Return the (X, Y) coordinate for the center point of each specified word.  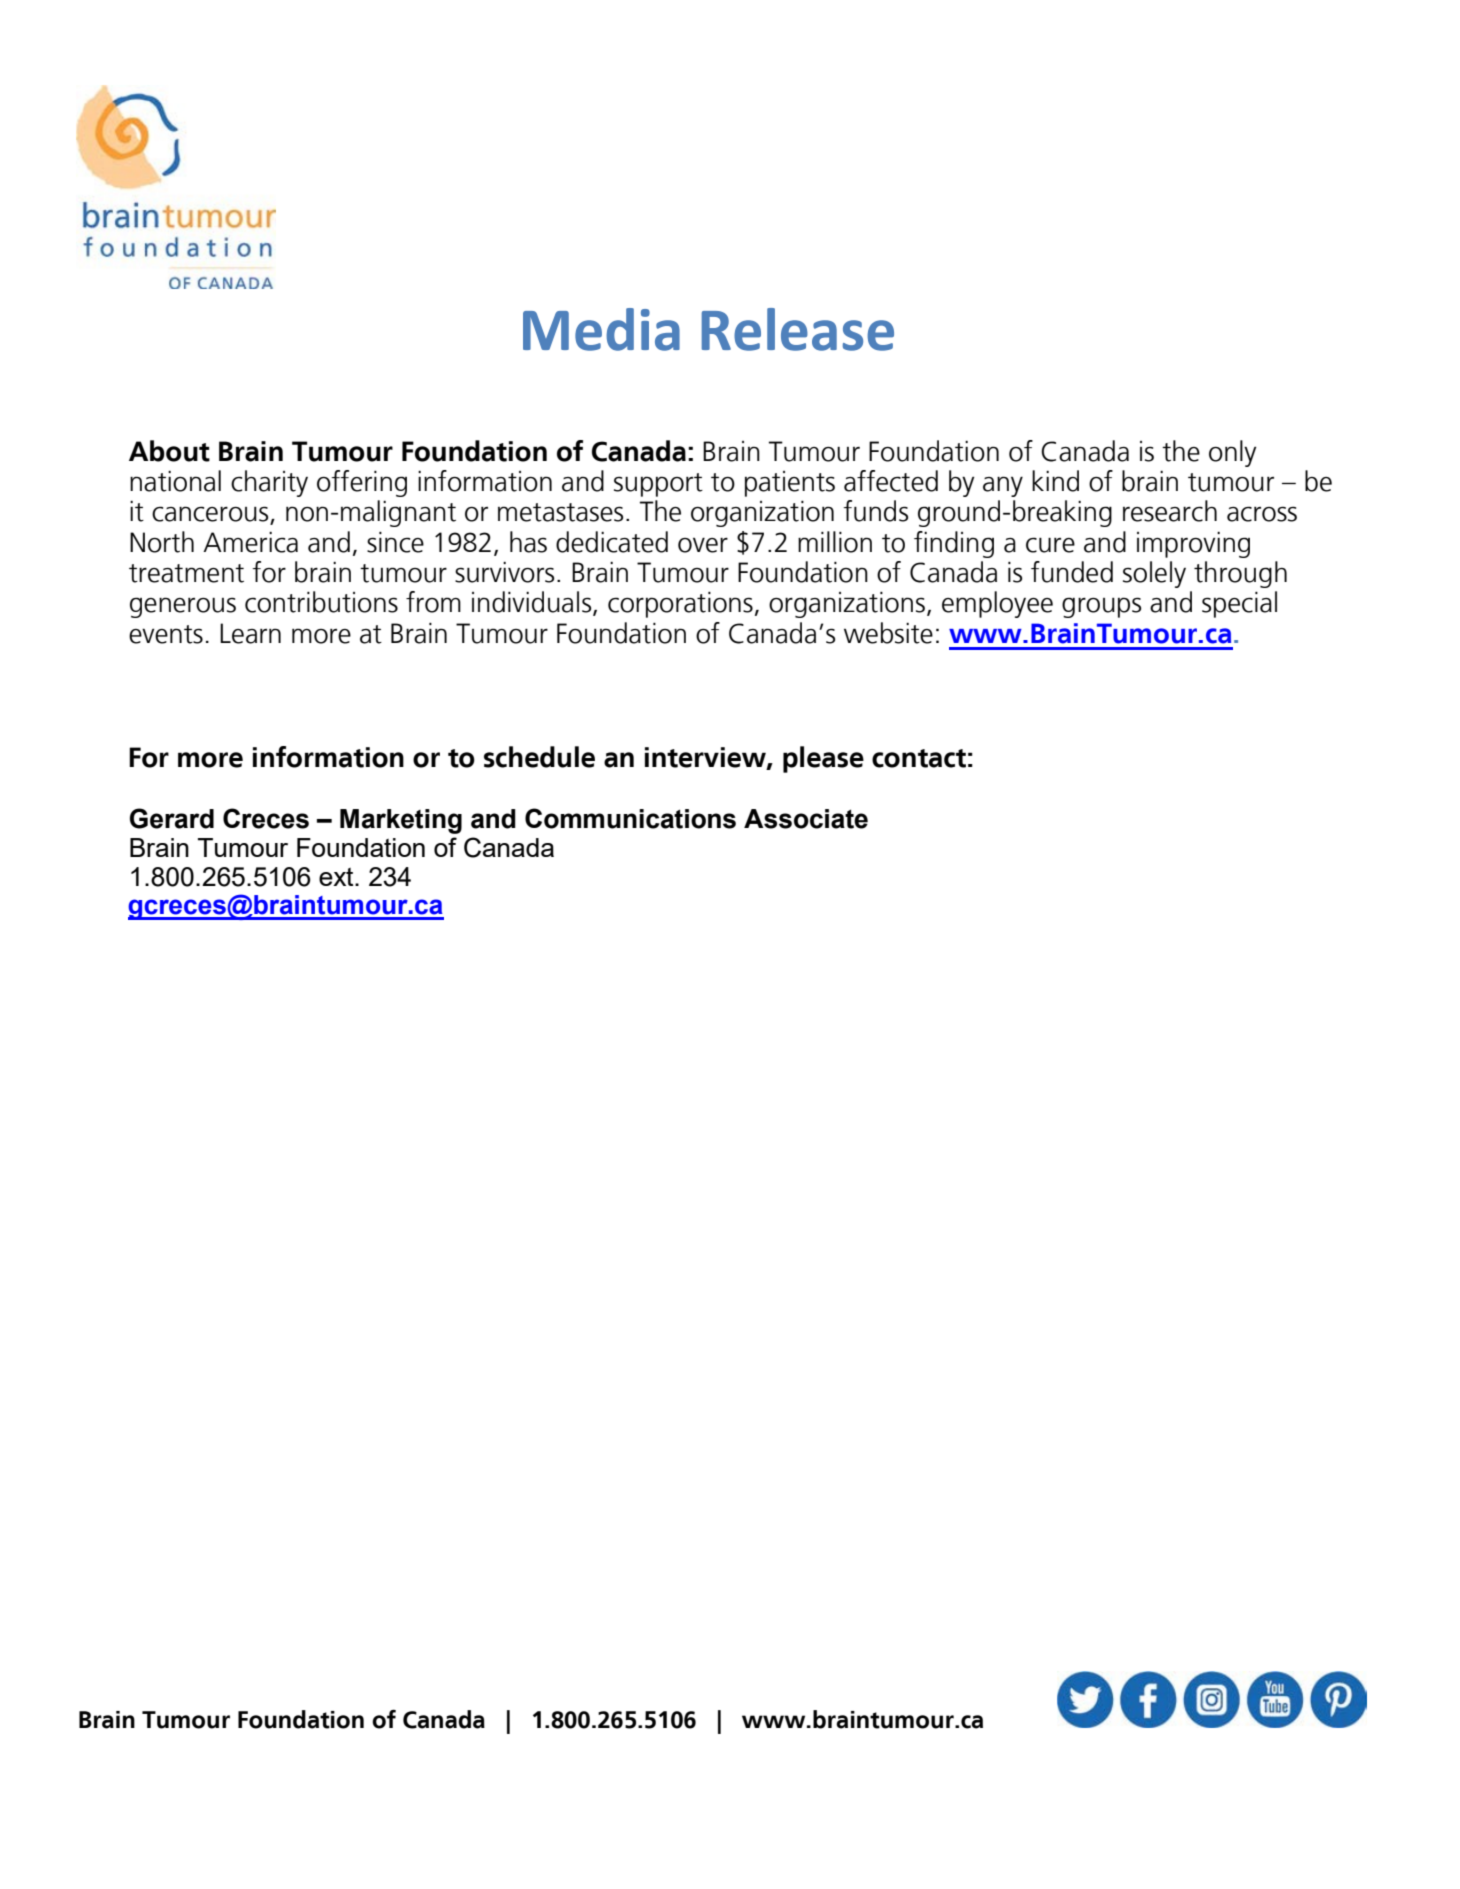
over (703, 545)
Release (798, 329)
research (1170, 511)
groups (1101, 607)
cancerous (211, 515)
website (888, 633)
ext (337, 877)
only (1232, 453)
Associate (806, 819)
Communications (630, 818)
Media (601, 329)
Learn (250, 633)
